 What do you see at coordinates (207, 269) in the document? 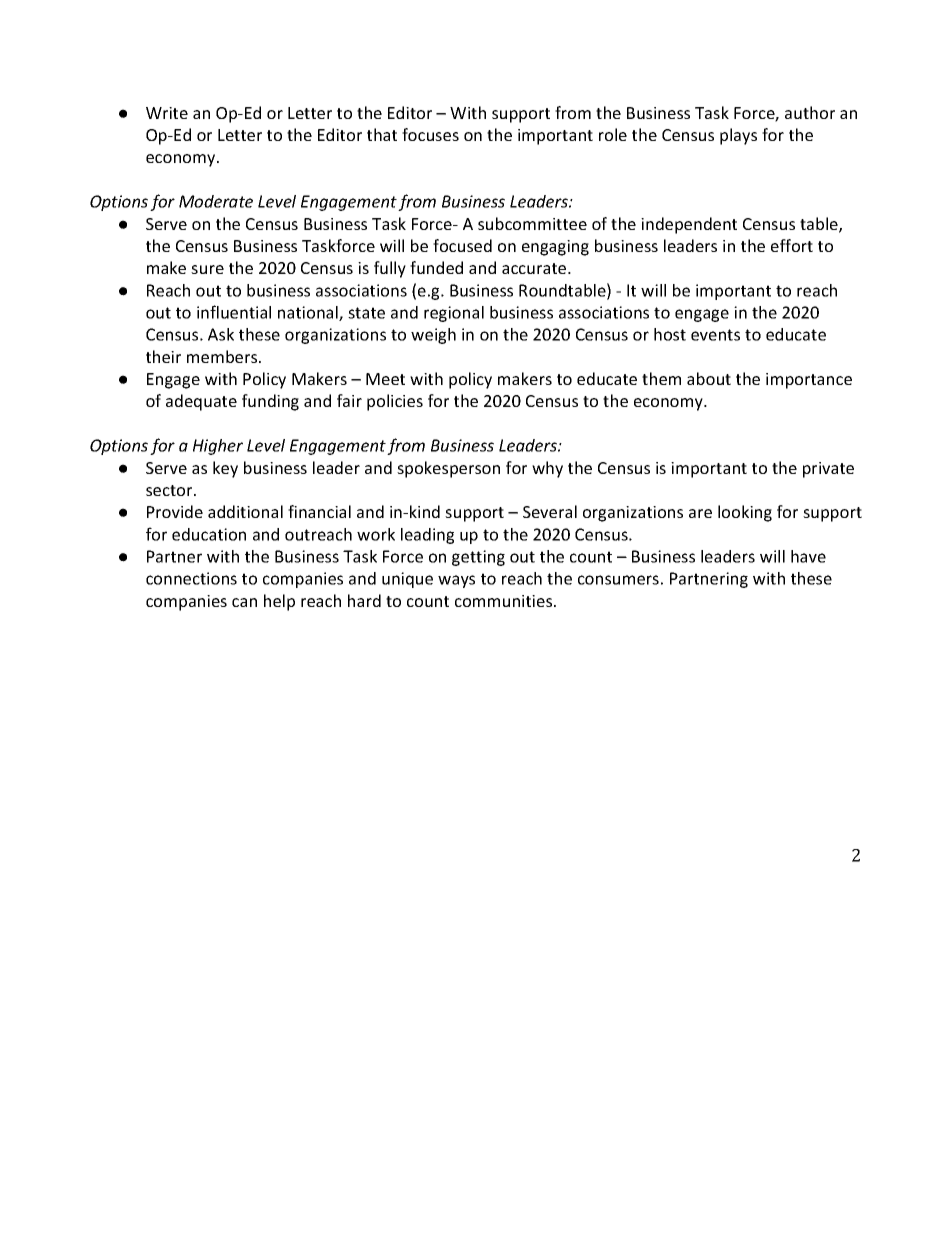
I see `sure` at bounding box center [207, 269].
